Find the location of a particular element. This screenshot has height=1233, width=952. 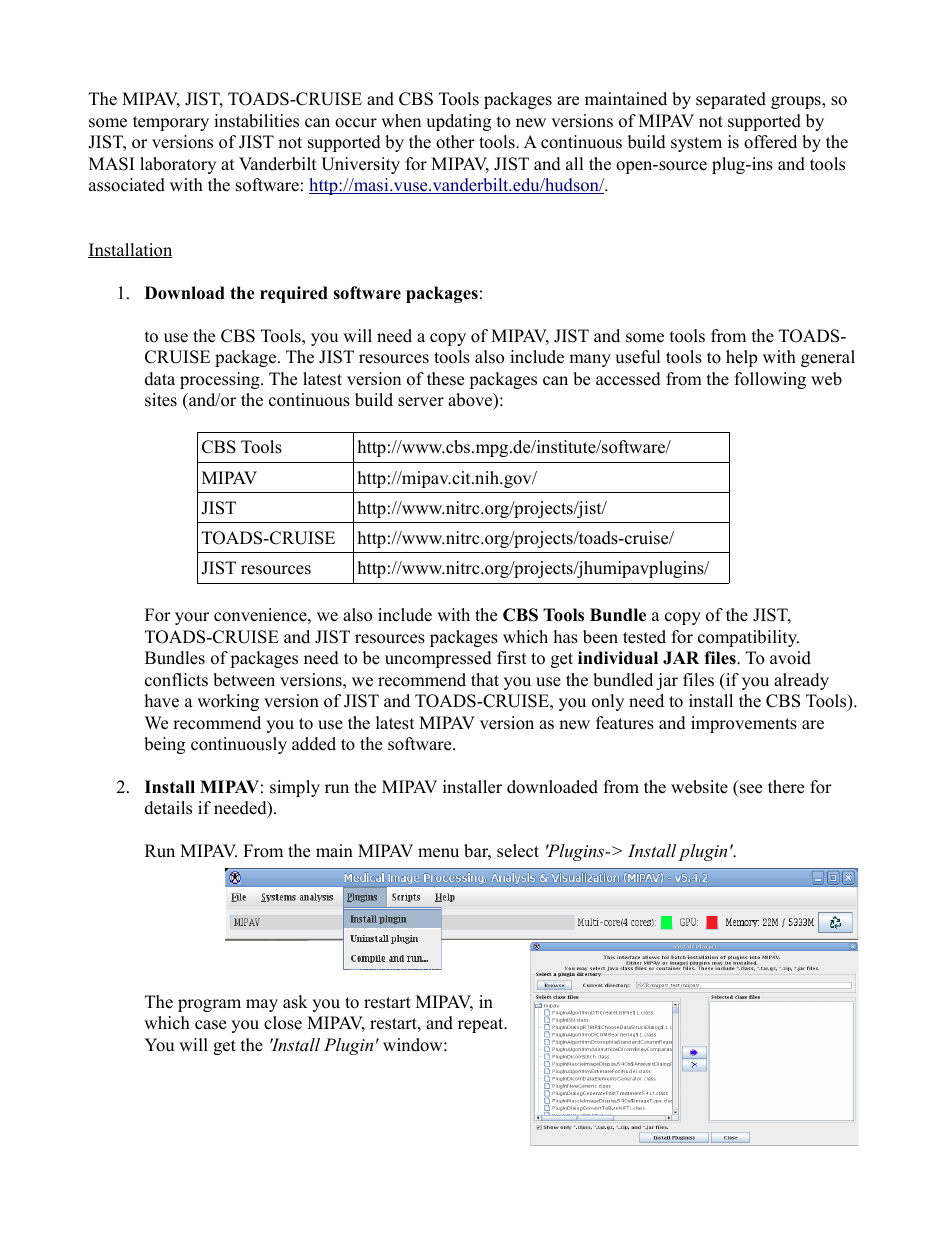

see is located at coordinates (751, 789).
